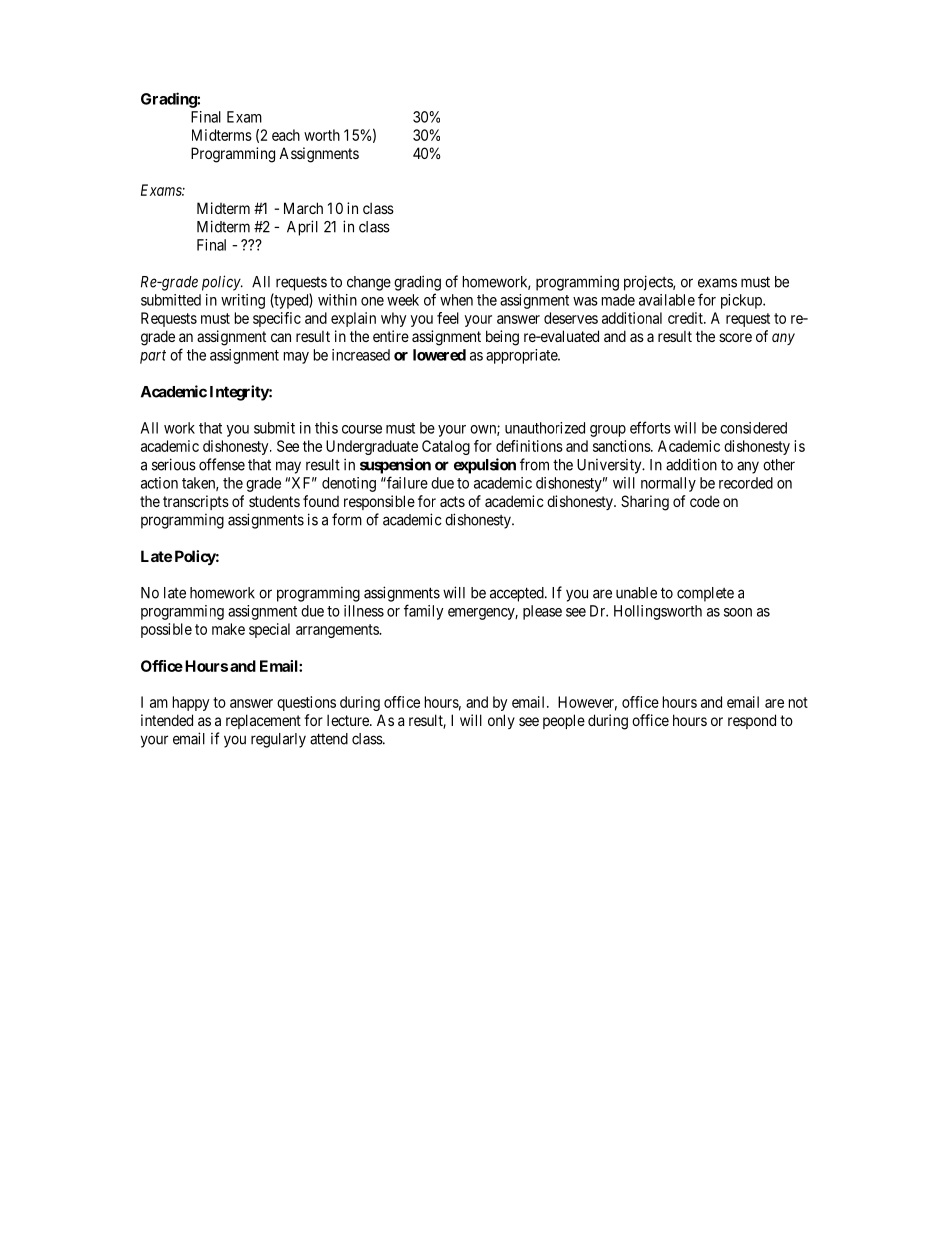 The height and width of the screenshot is (1233, 952). What do you see at coordinates (667, 300) in the screenshot?
I see `available` at bounding box center [667, 300].
